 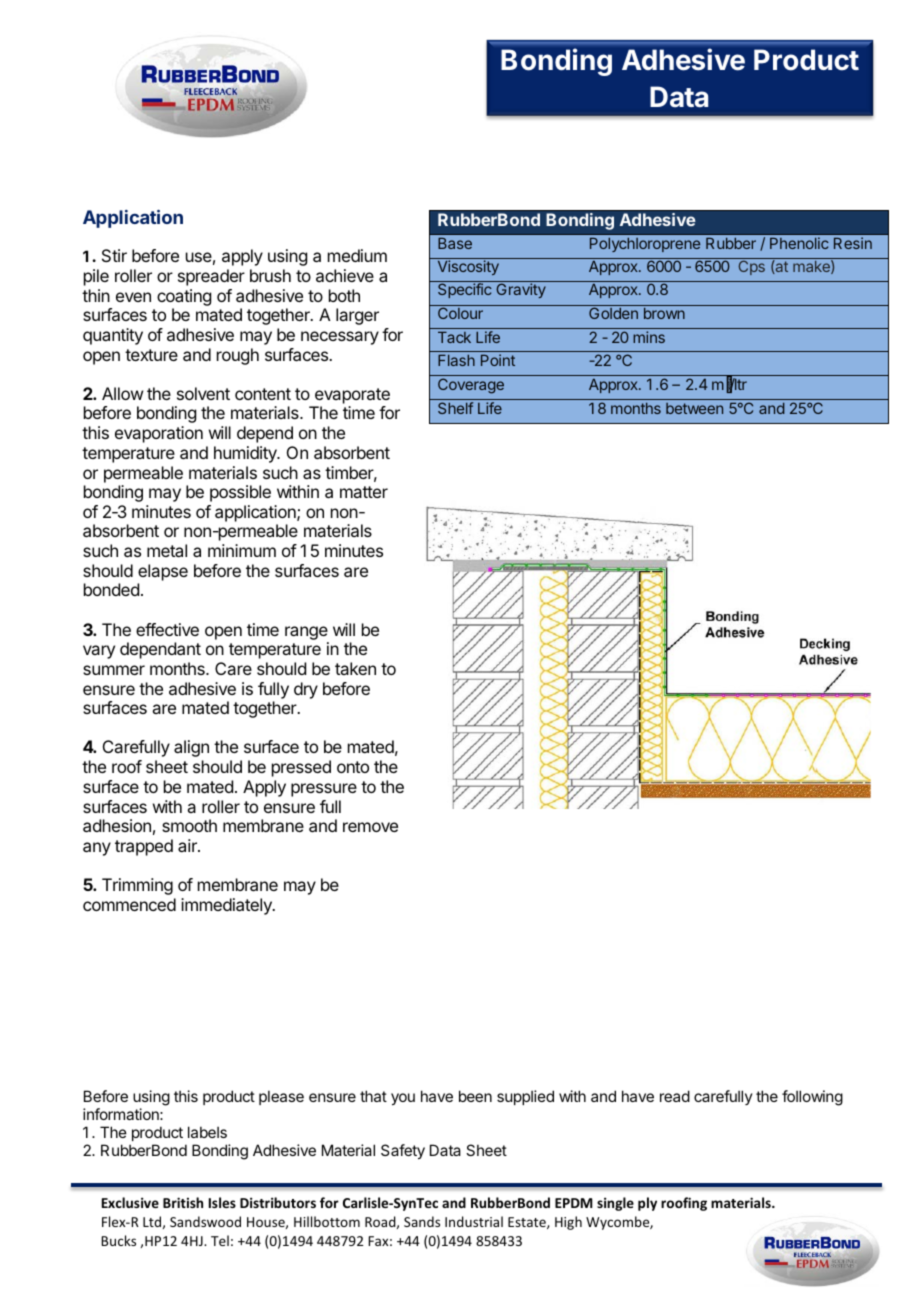 I want to click on coating, so click(x=184, y=297).
